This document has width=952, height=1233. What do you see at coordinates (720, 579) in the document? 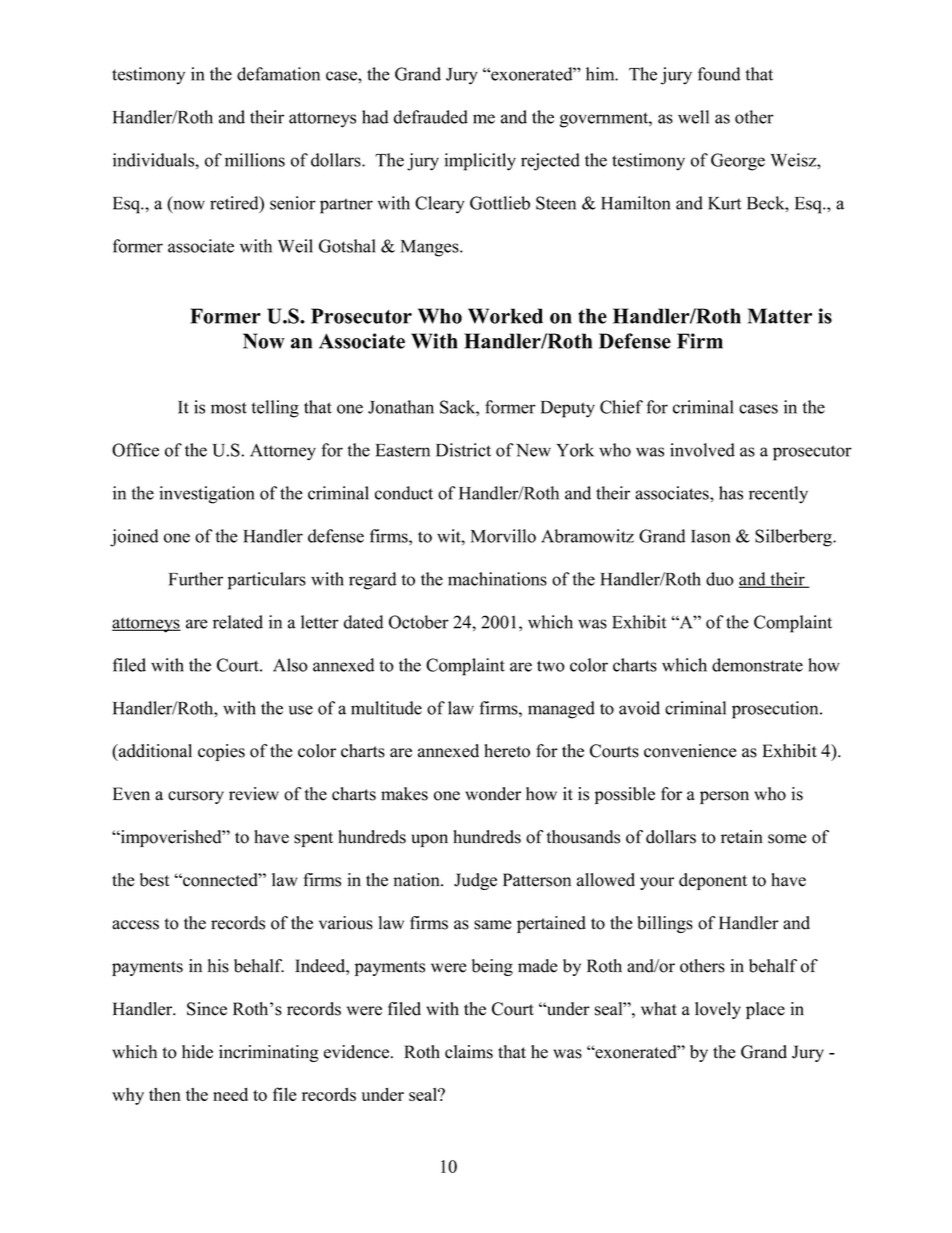
I see `duo` at bounding box center [720, 579].
